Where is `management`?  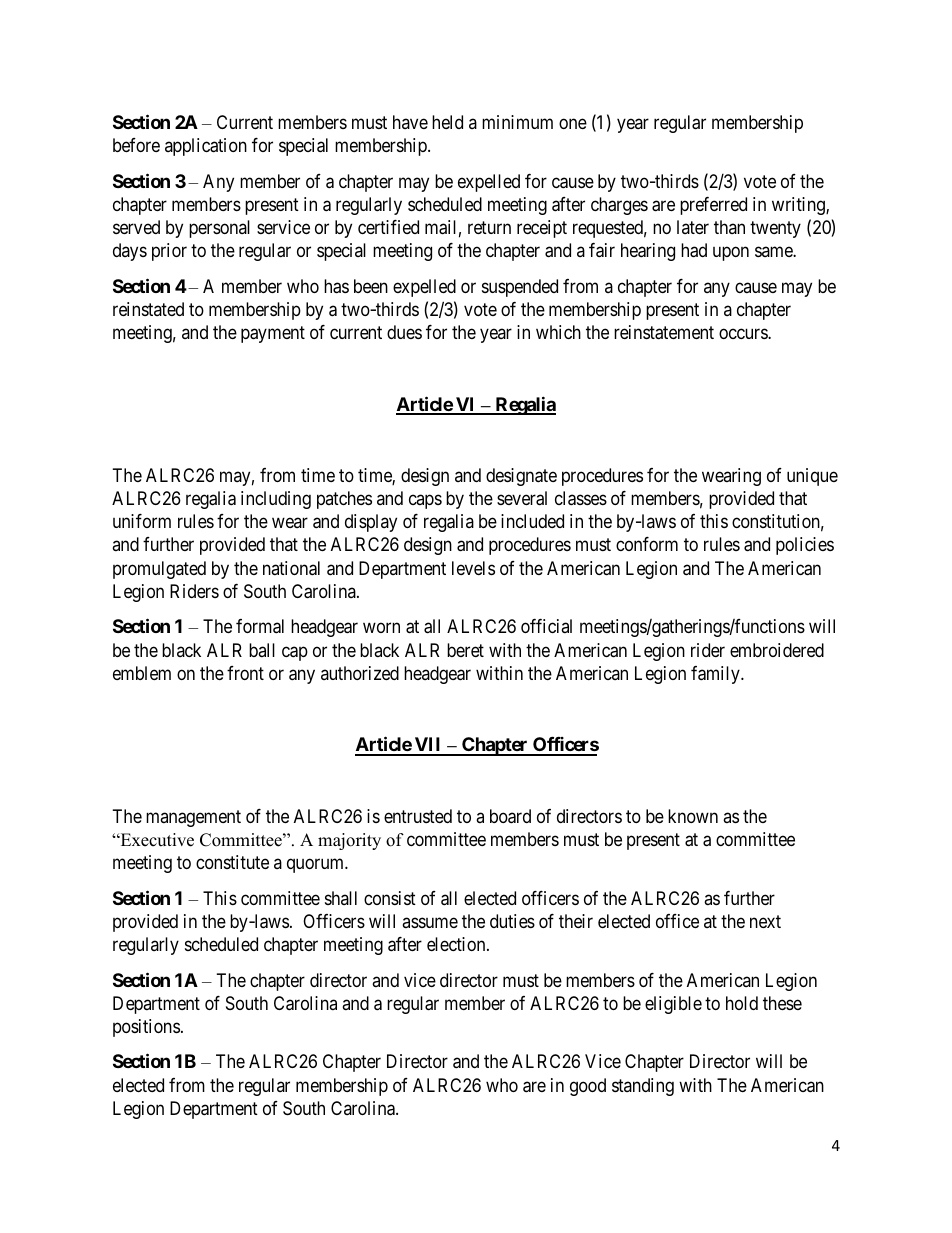 management is located at coordinates (193, 818).
